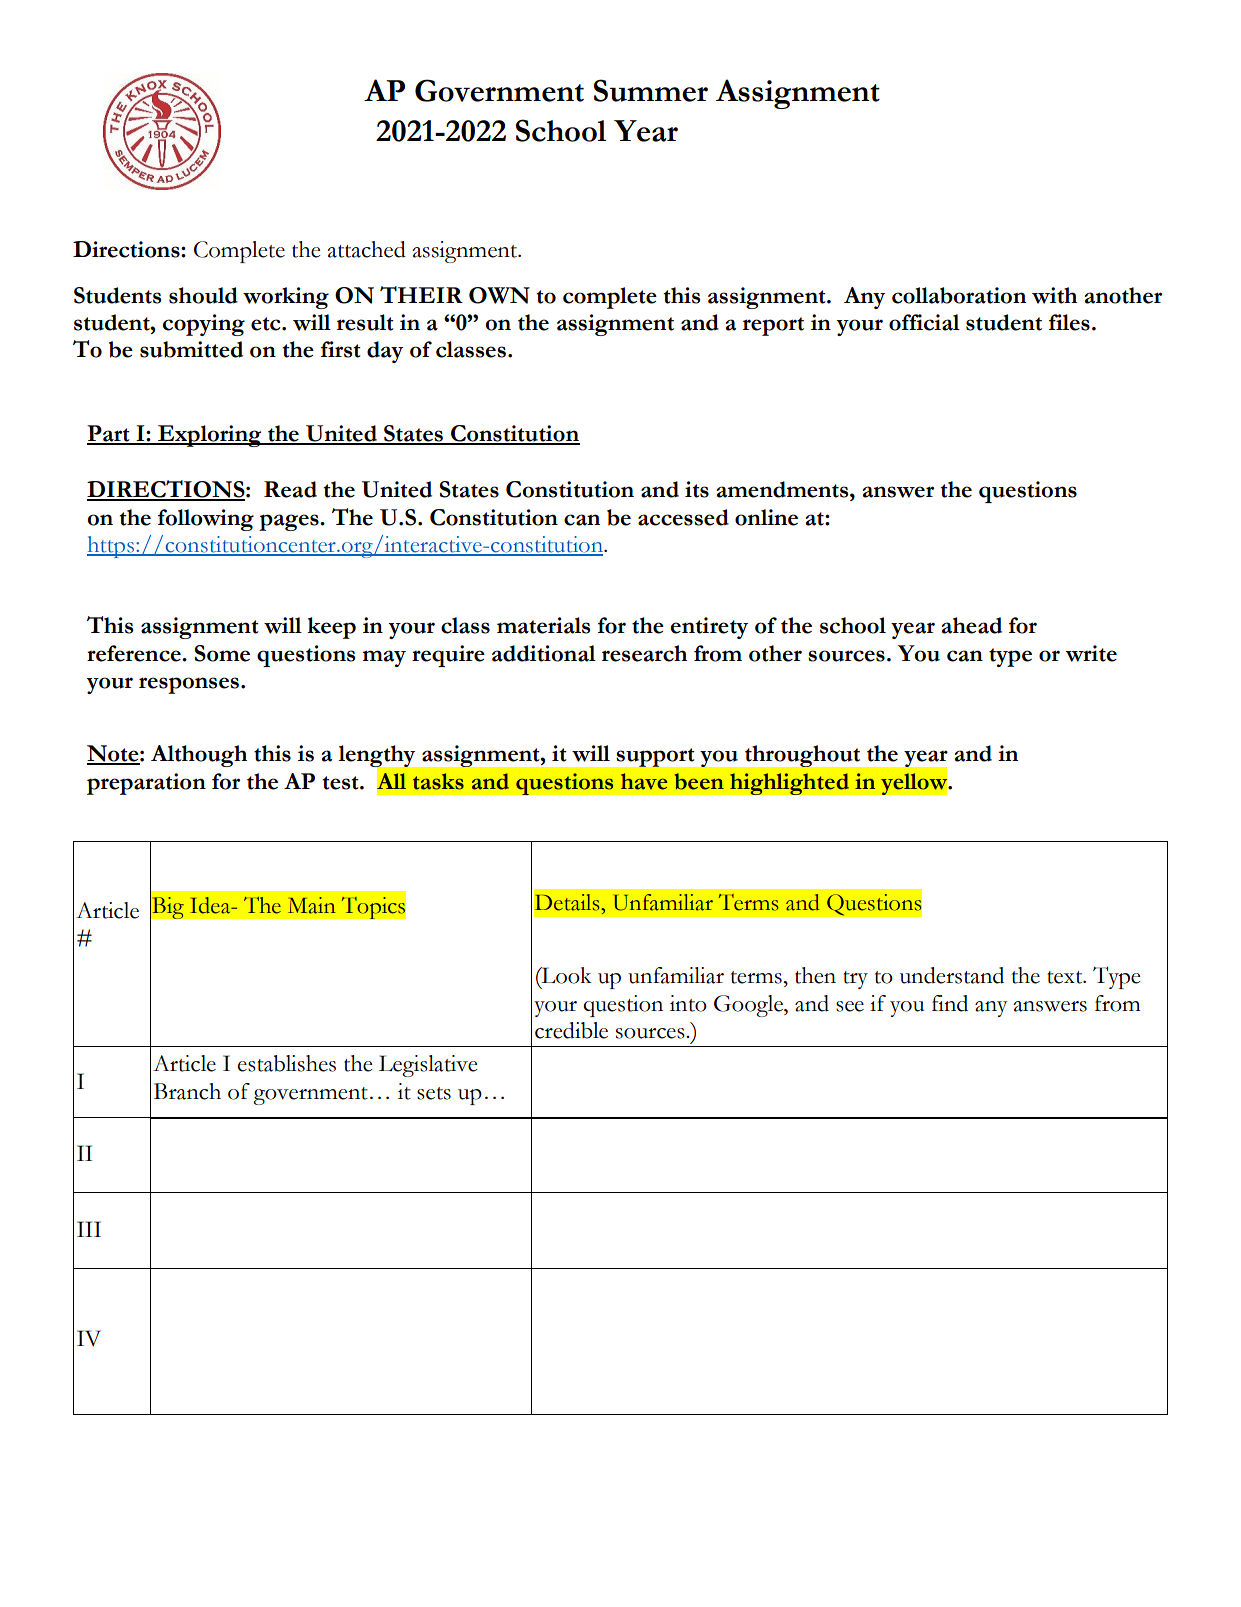 This screenshot has height=1607, width=1241. I want to click on establishes, so click(287, 1063).
